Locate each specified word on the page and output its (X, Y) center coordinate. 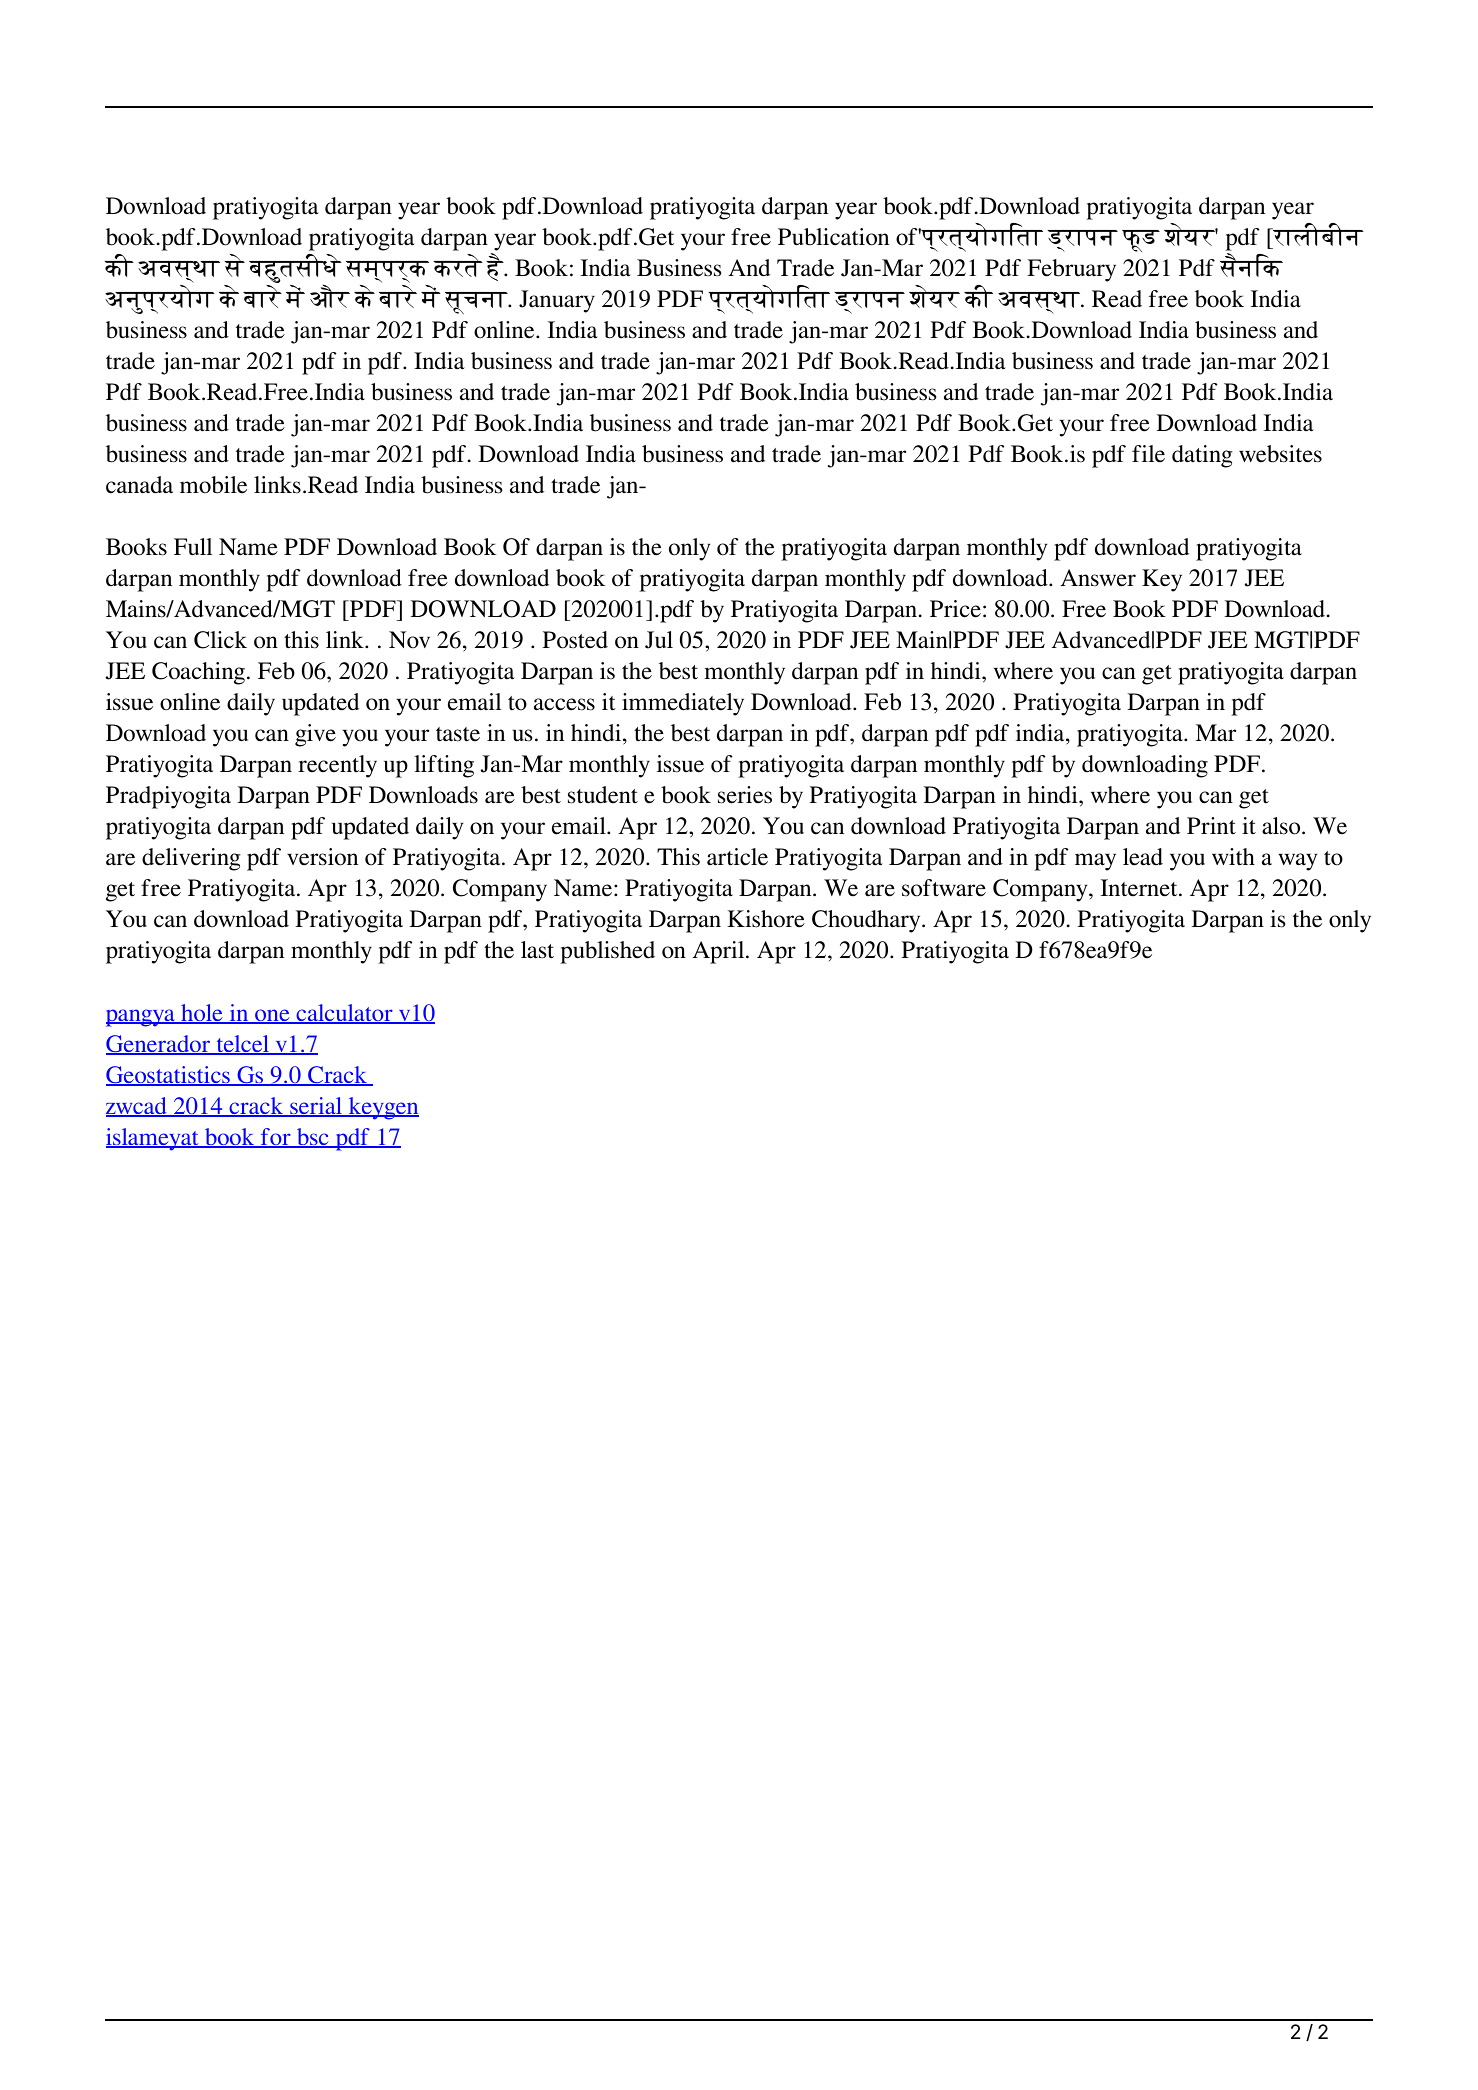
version (322, 857)
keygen (382, 1108)
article (737, 857)
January (557, 301)
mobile (213, 485)
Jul (659, 640)
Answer (1098, 578)
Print (1211, 825)
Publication (833, 237)
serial (316, 1107)
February (1072, 270)
